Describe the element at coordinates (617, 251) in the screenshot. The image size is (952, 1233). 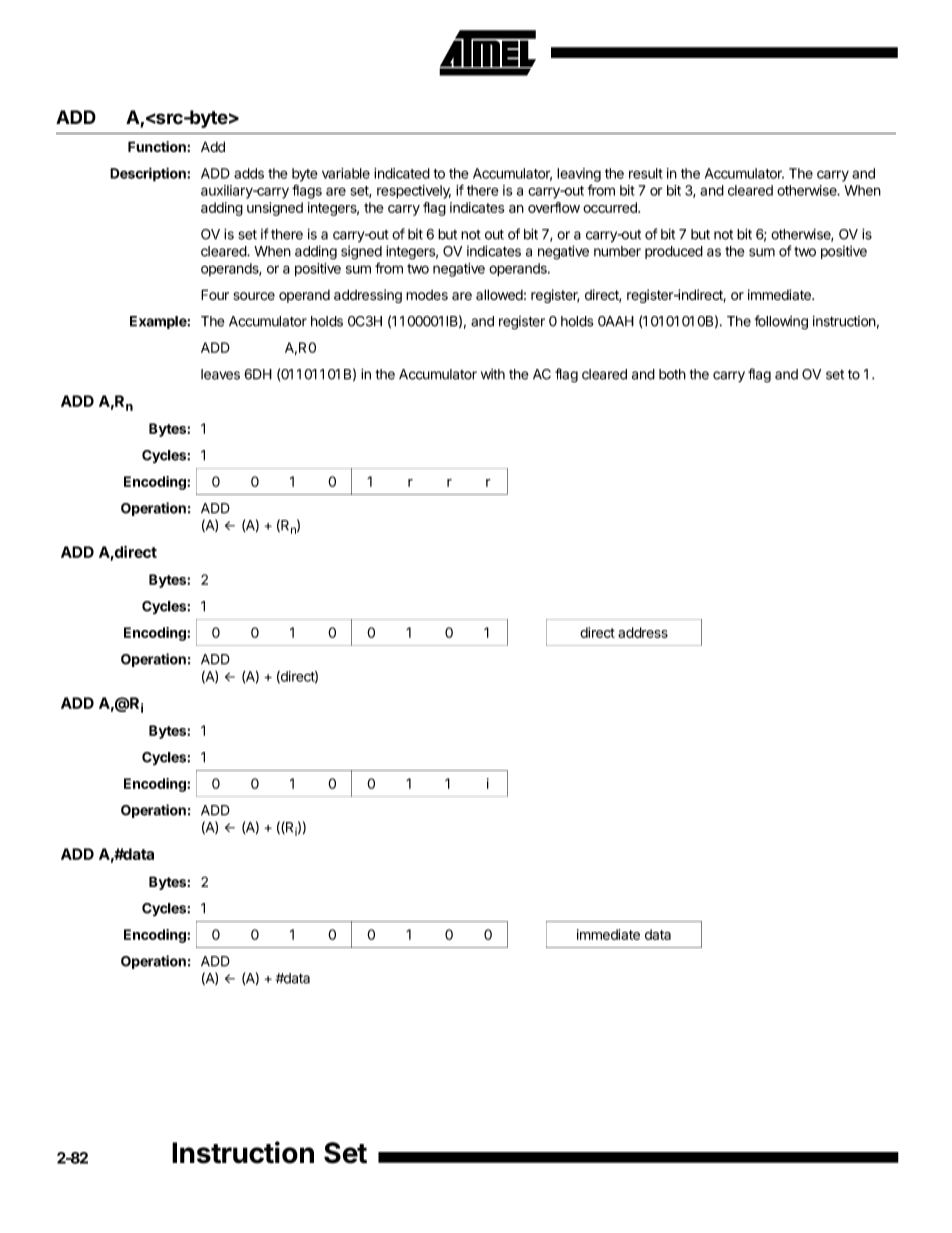
I see `number` at that location.
